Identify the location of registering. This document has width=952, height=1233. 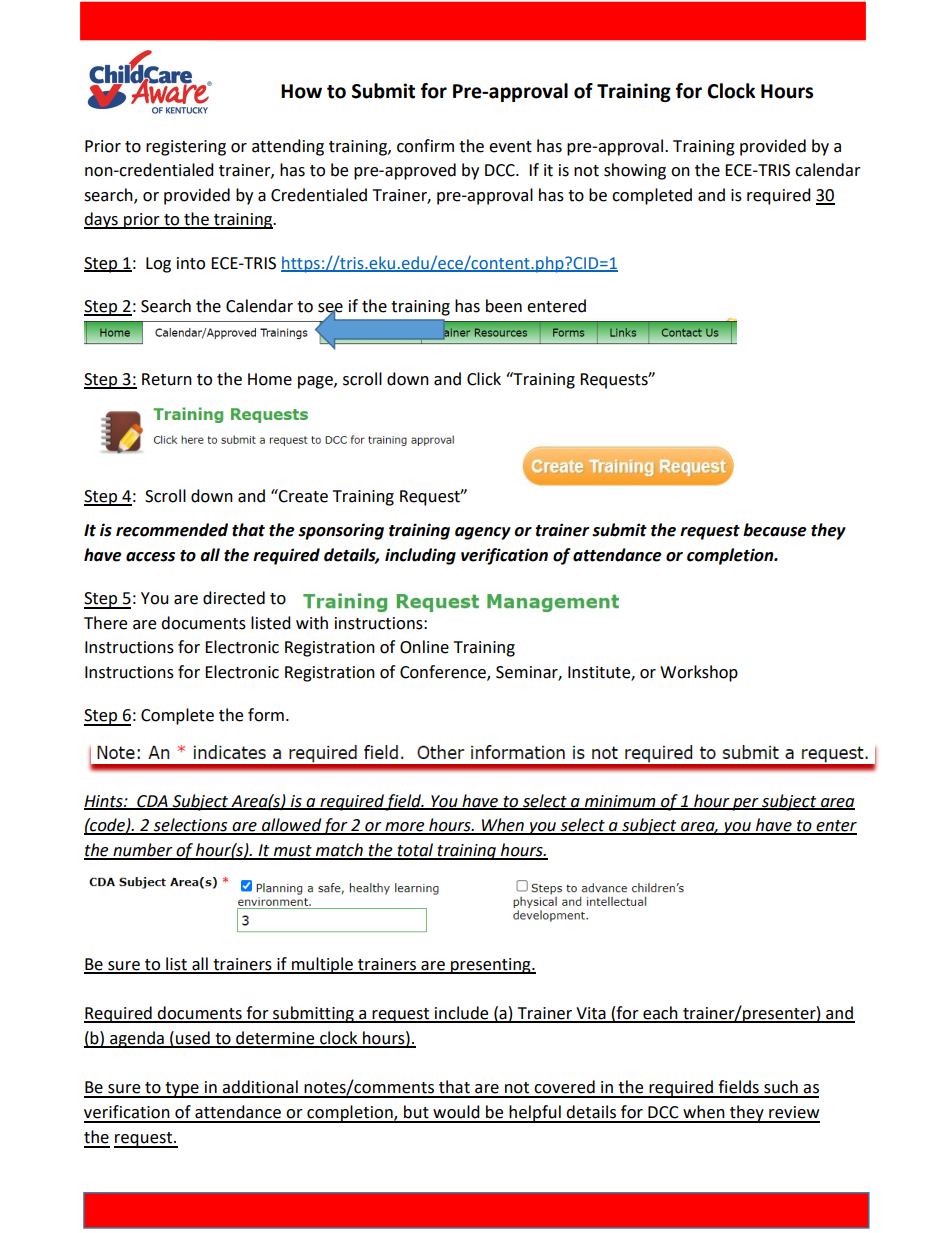
(186, 148).
